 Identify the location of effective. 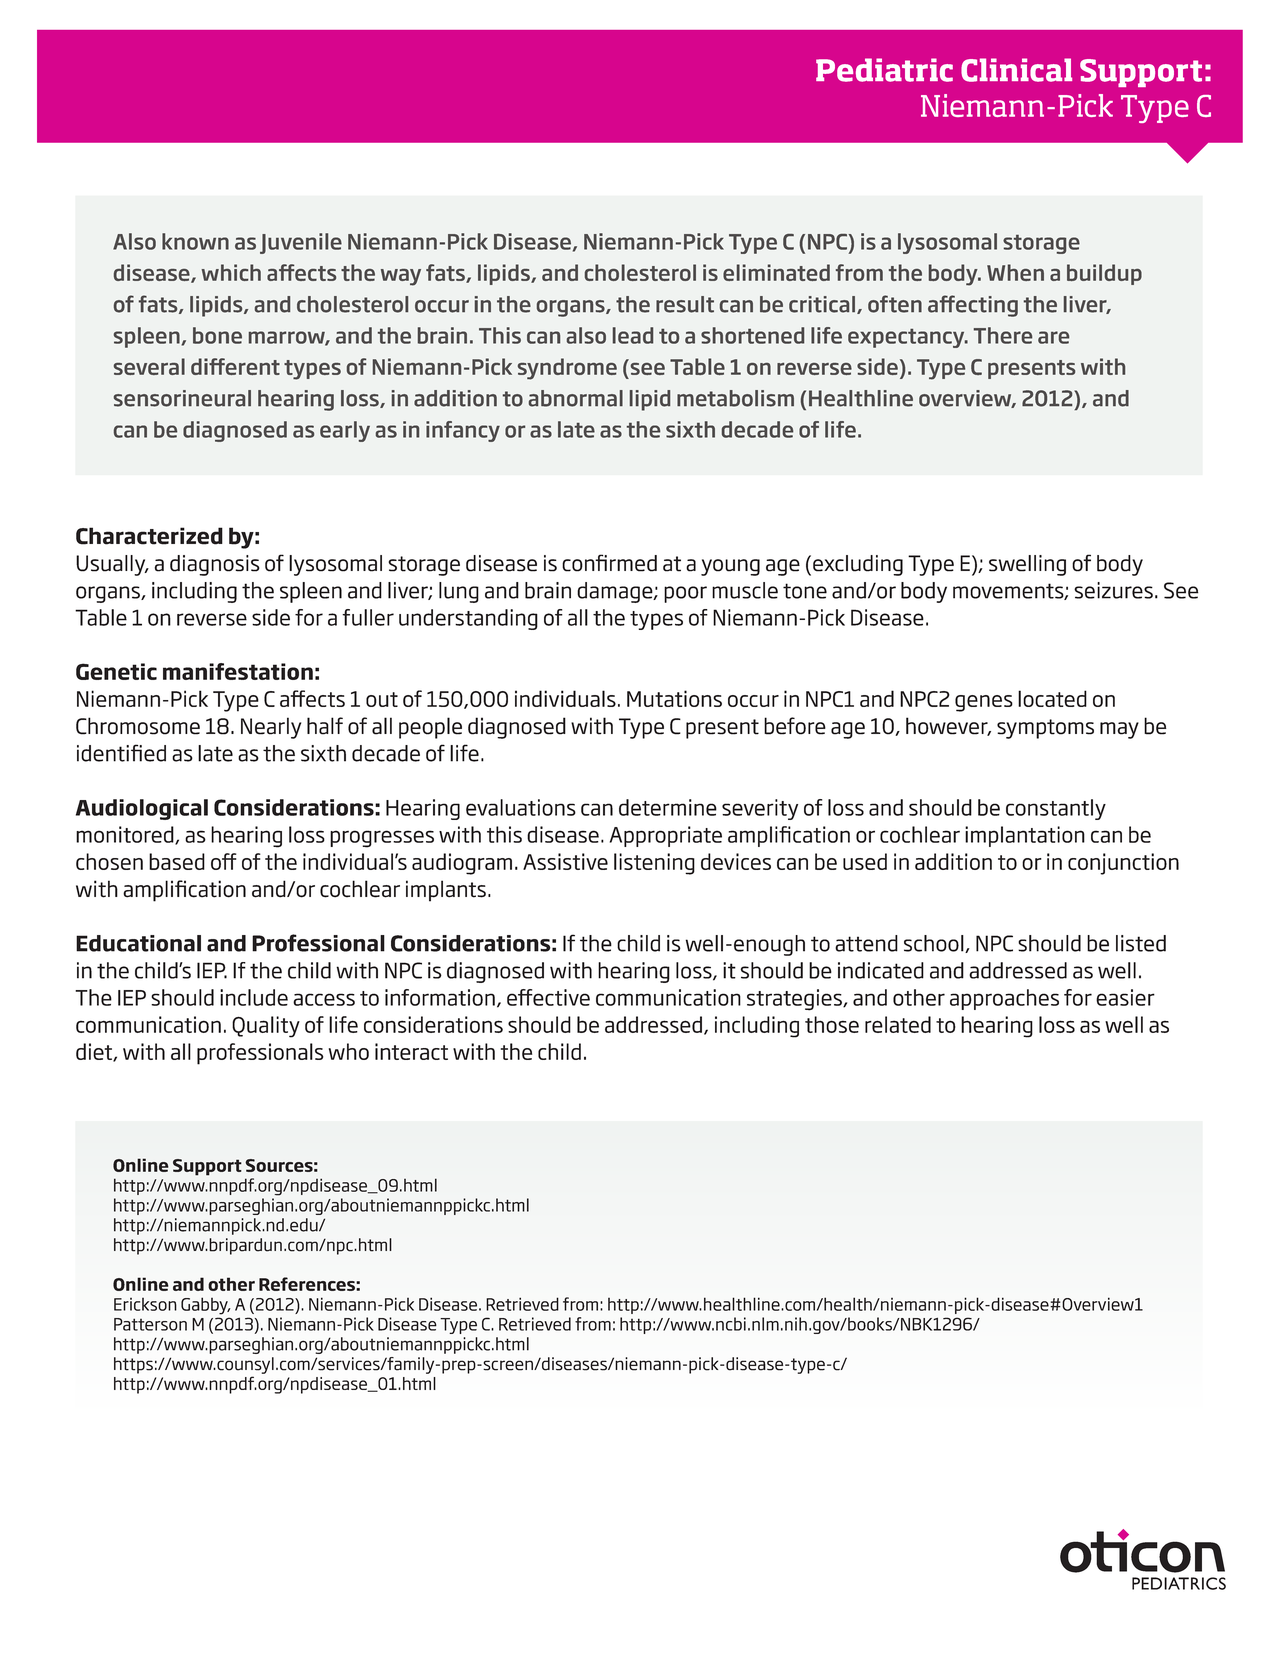
(548, 997).
